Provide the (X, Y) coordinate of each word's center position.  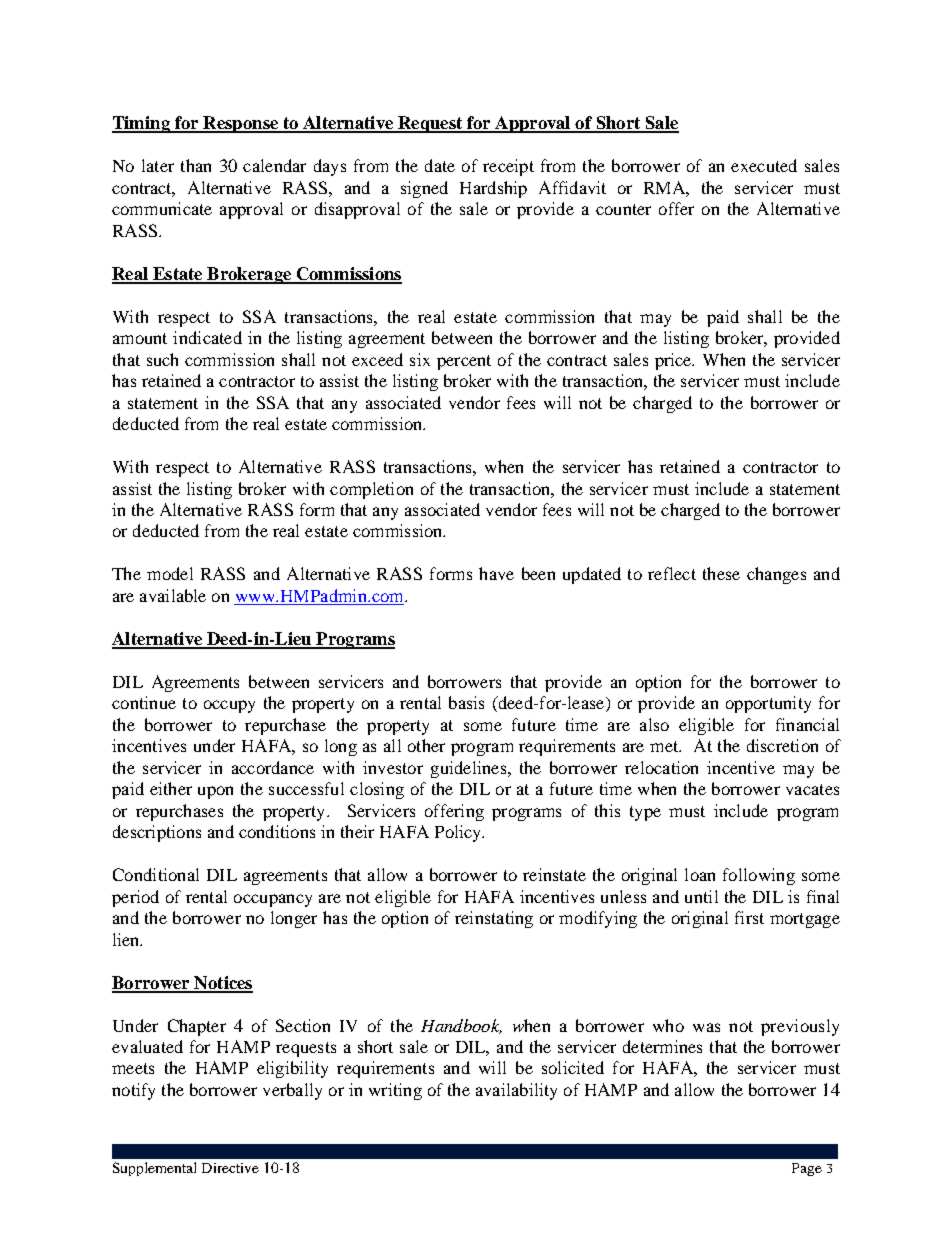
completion (371, 490)
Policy (459, 833)
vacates (812, 789)
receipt (508, 167)
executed (764, 165)
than (196, 165)
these (721, 573)
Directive (230, 1168)
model (170, 573)
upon (215, 792)
